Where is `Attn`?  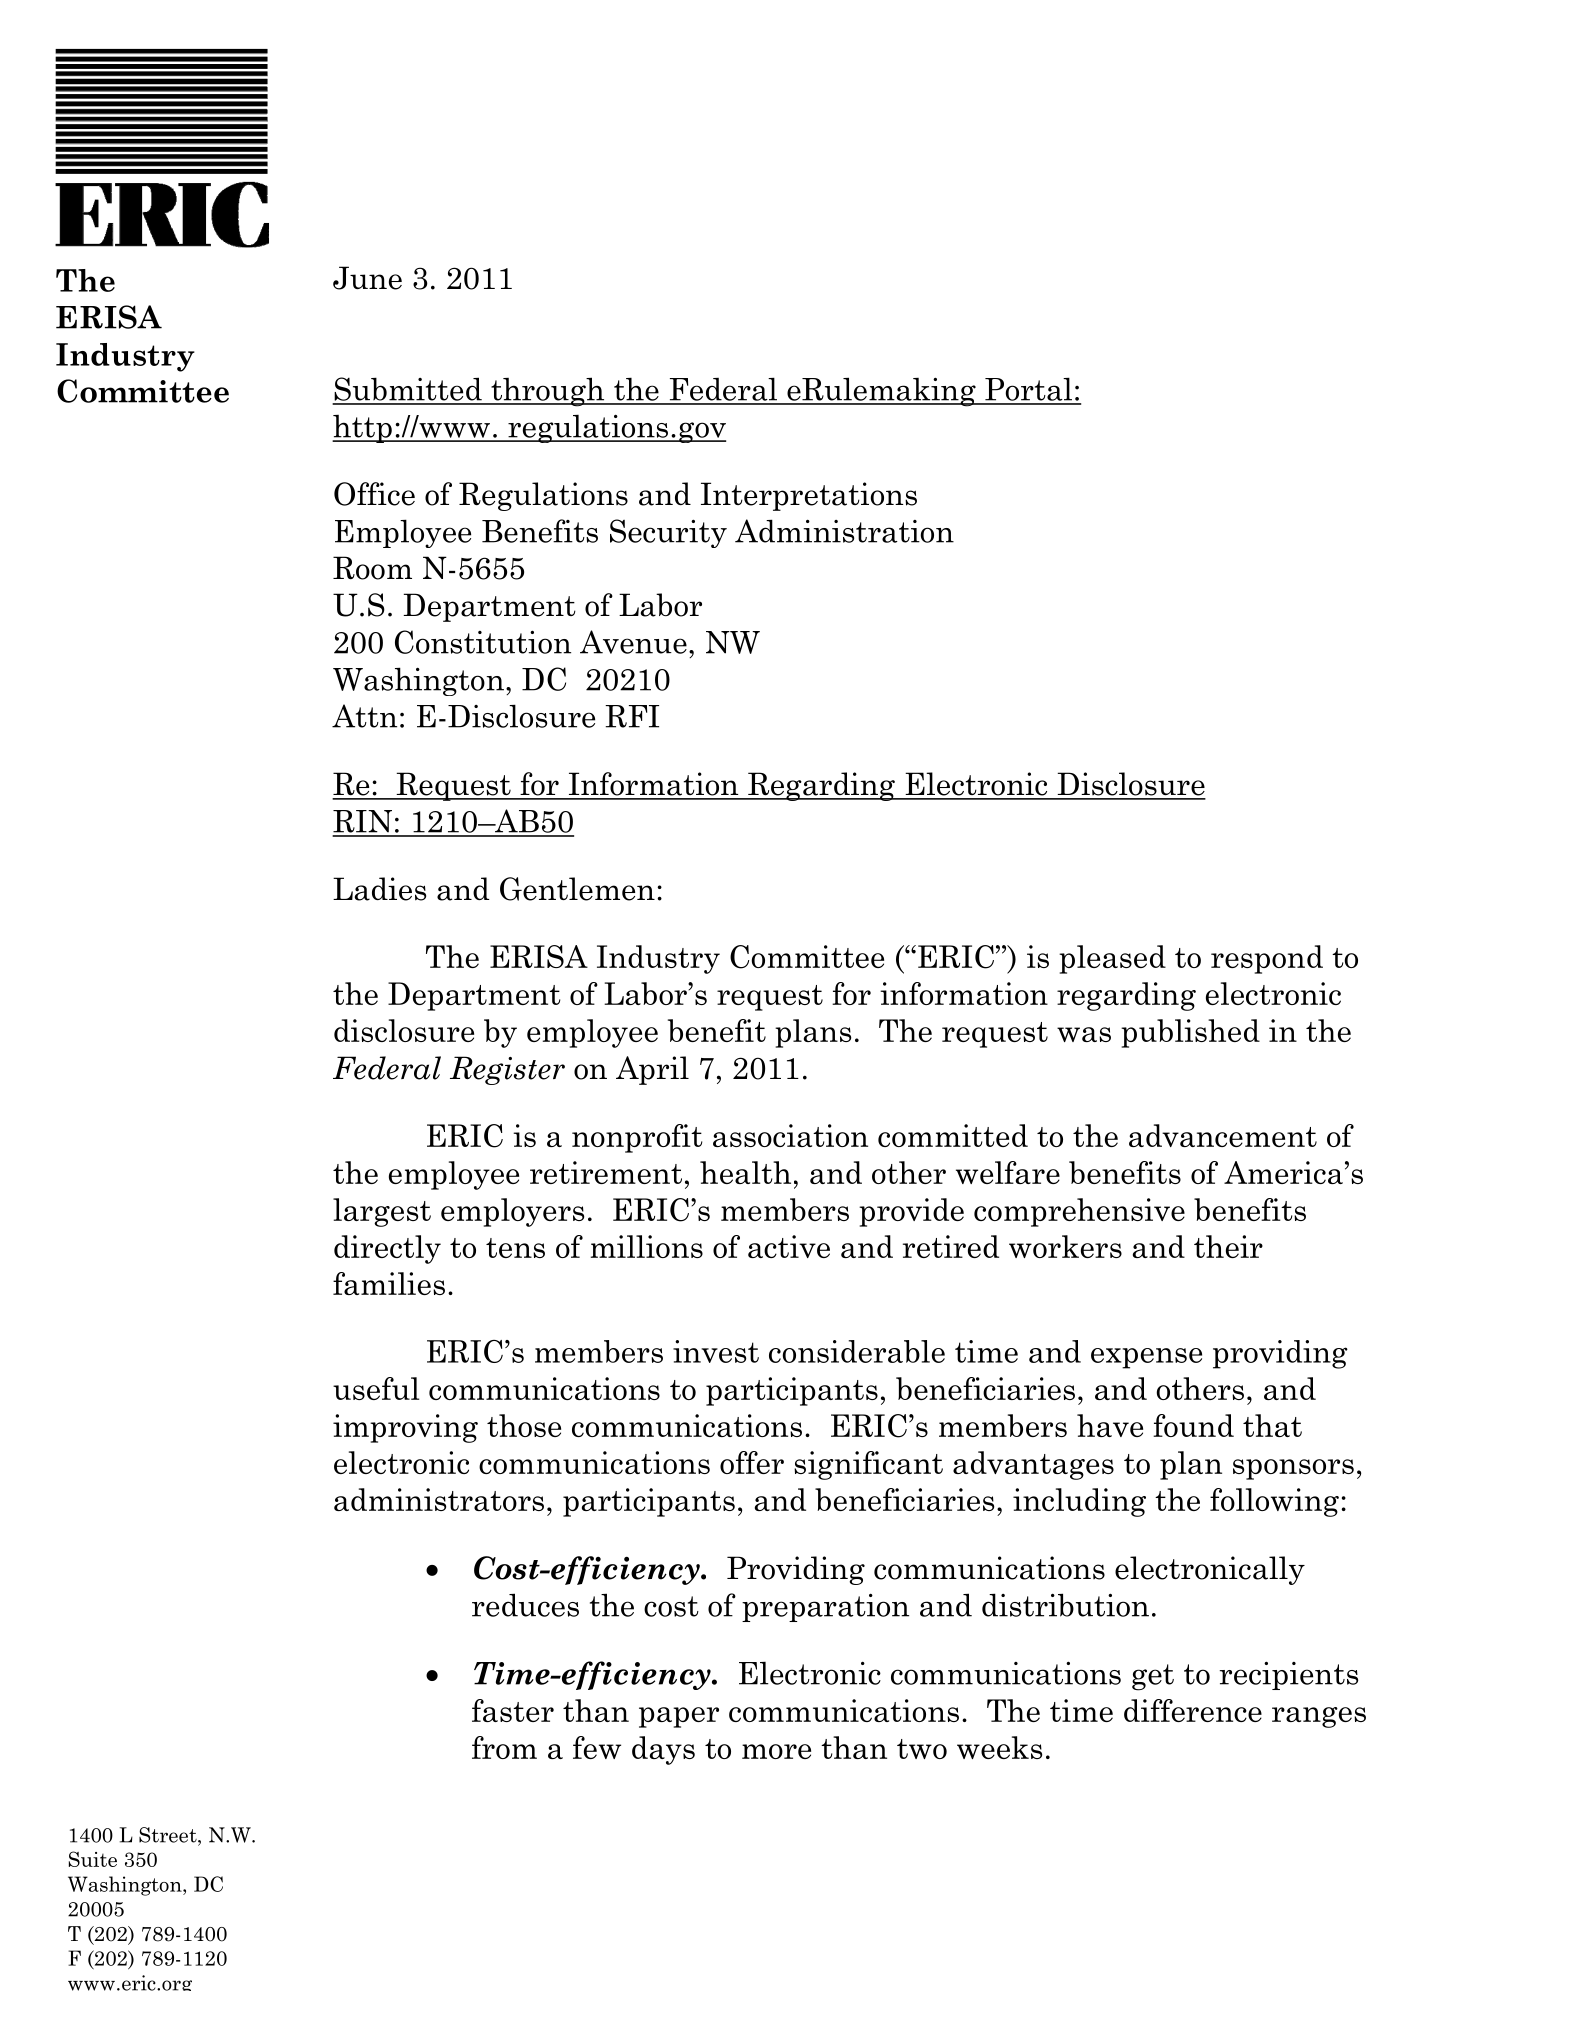 Attn is located at coordinates (364, 716).
